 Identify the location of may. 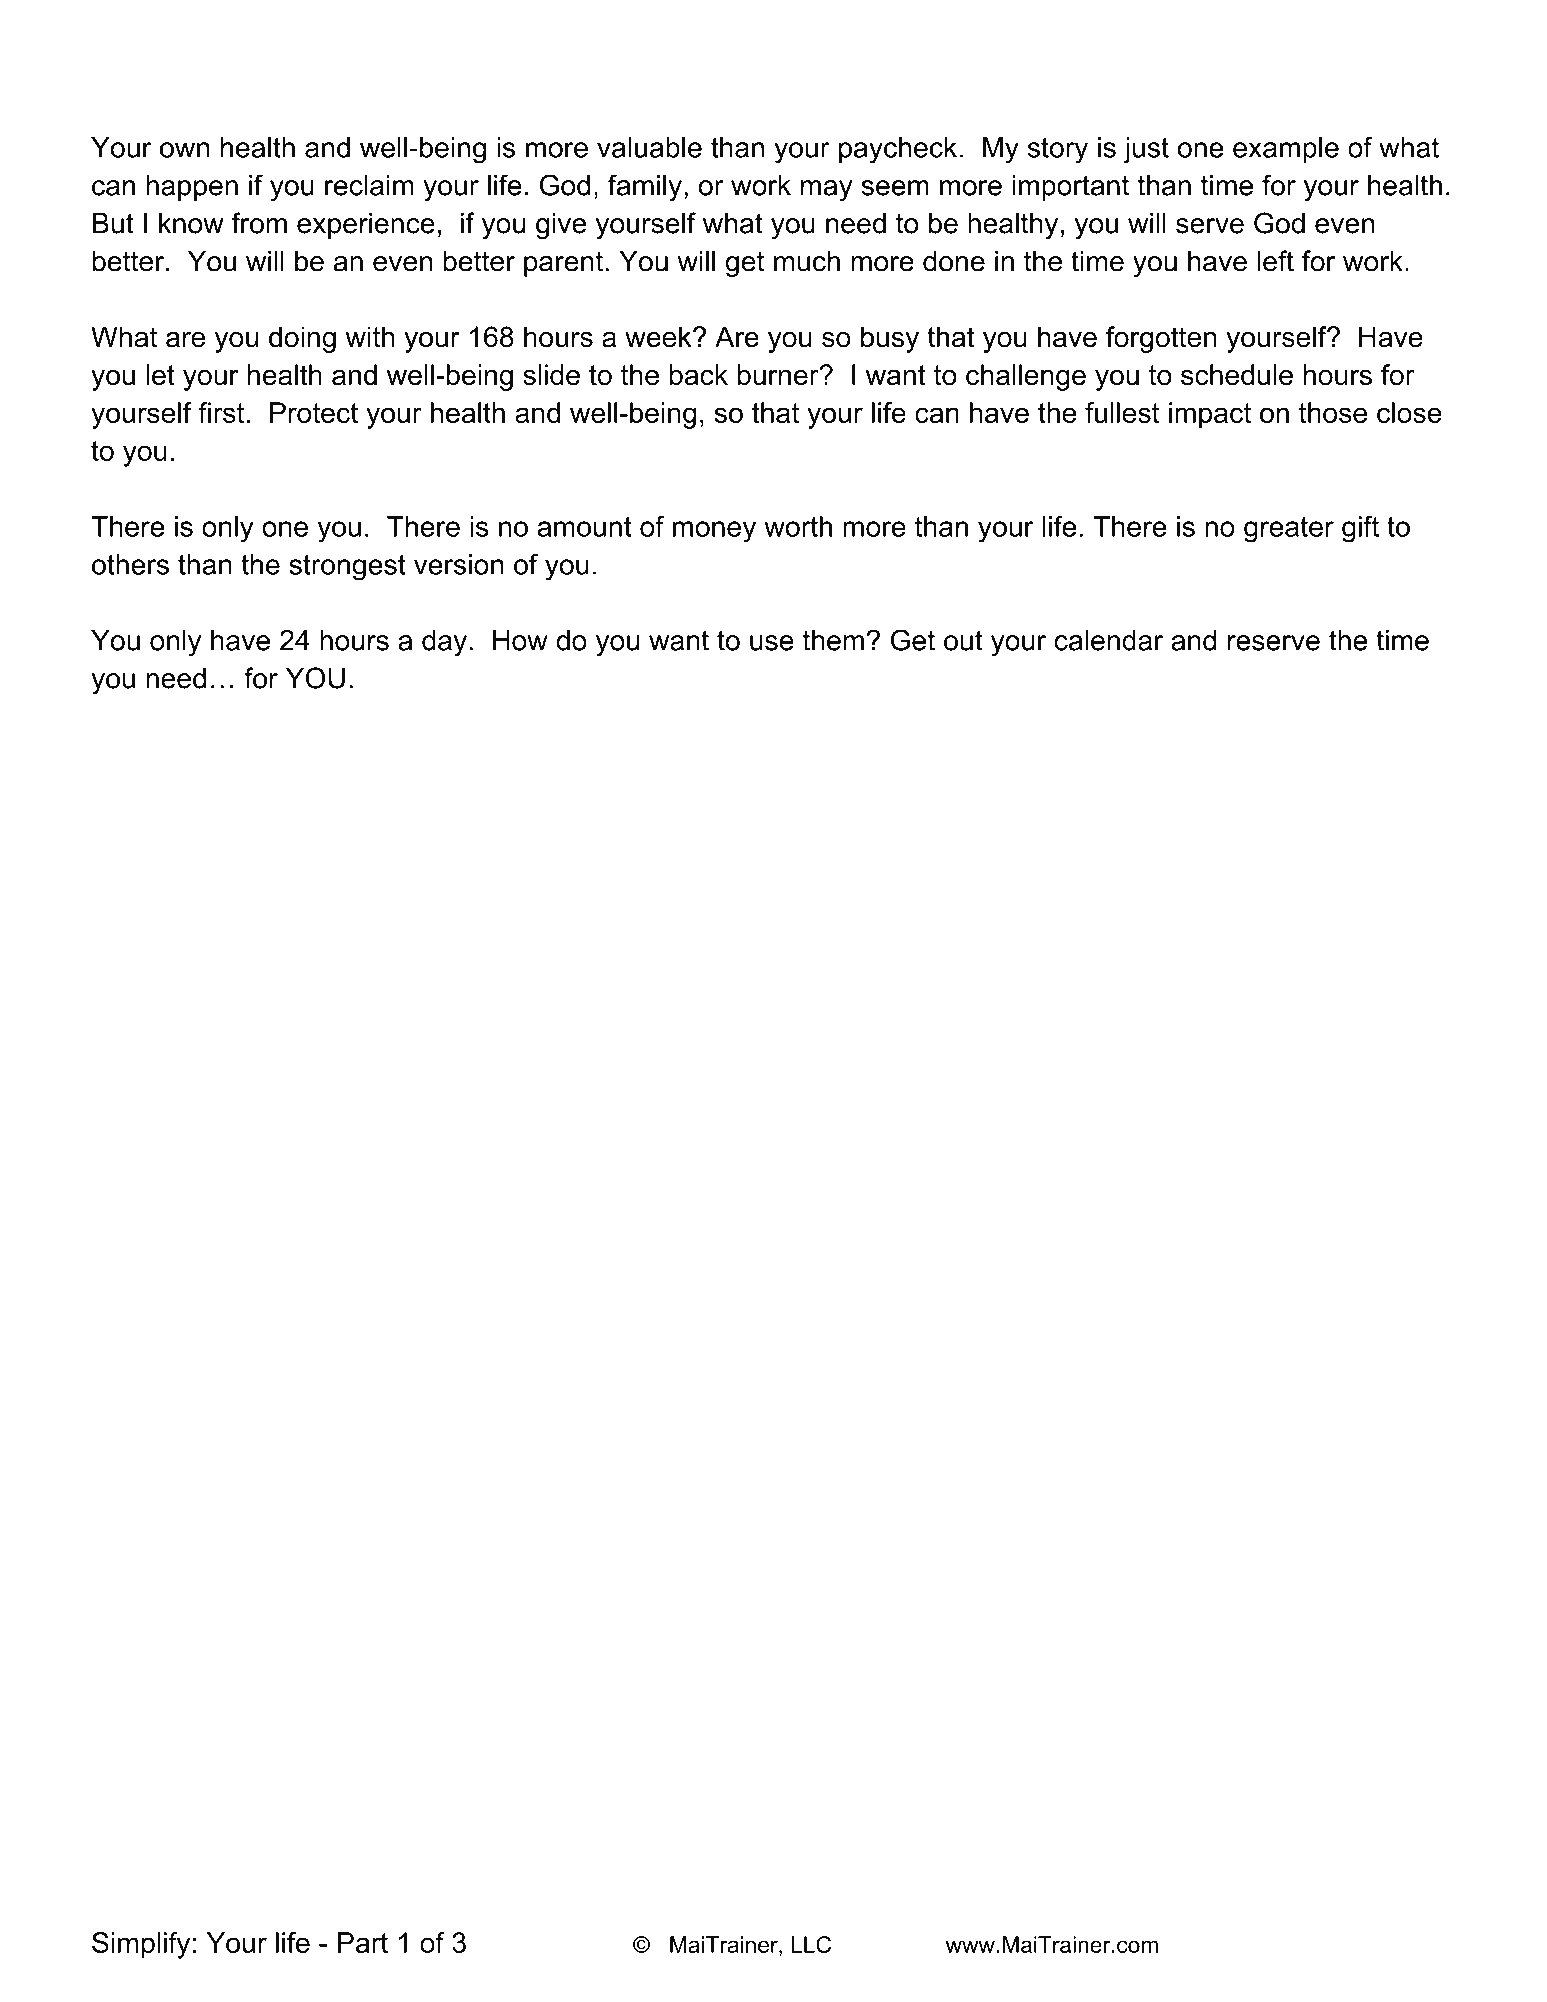
(827, 191).
